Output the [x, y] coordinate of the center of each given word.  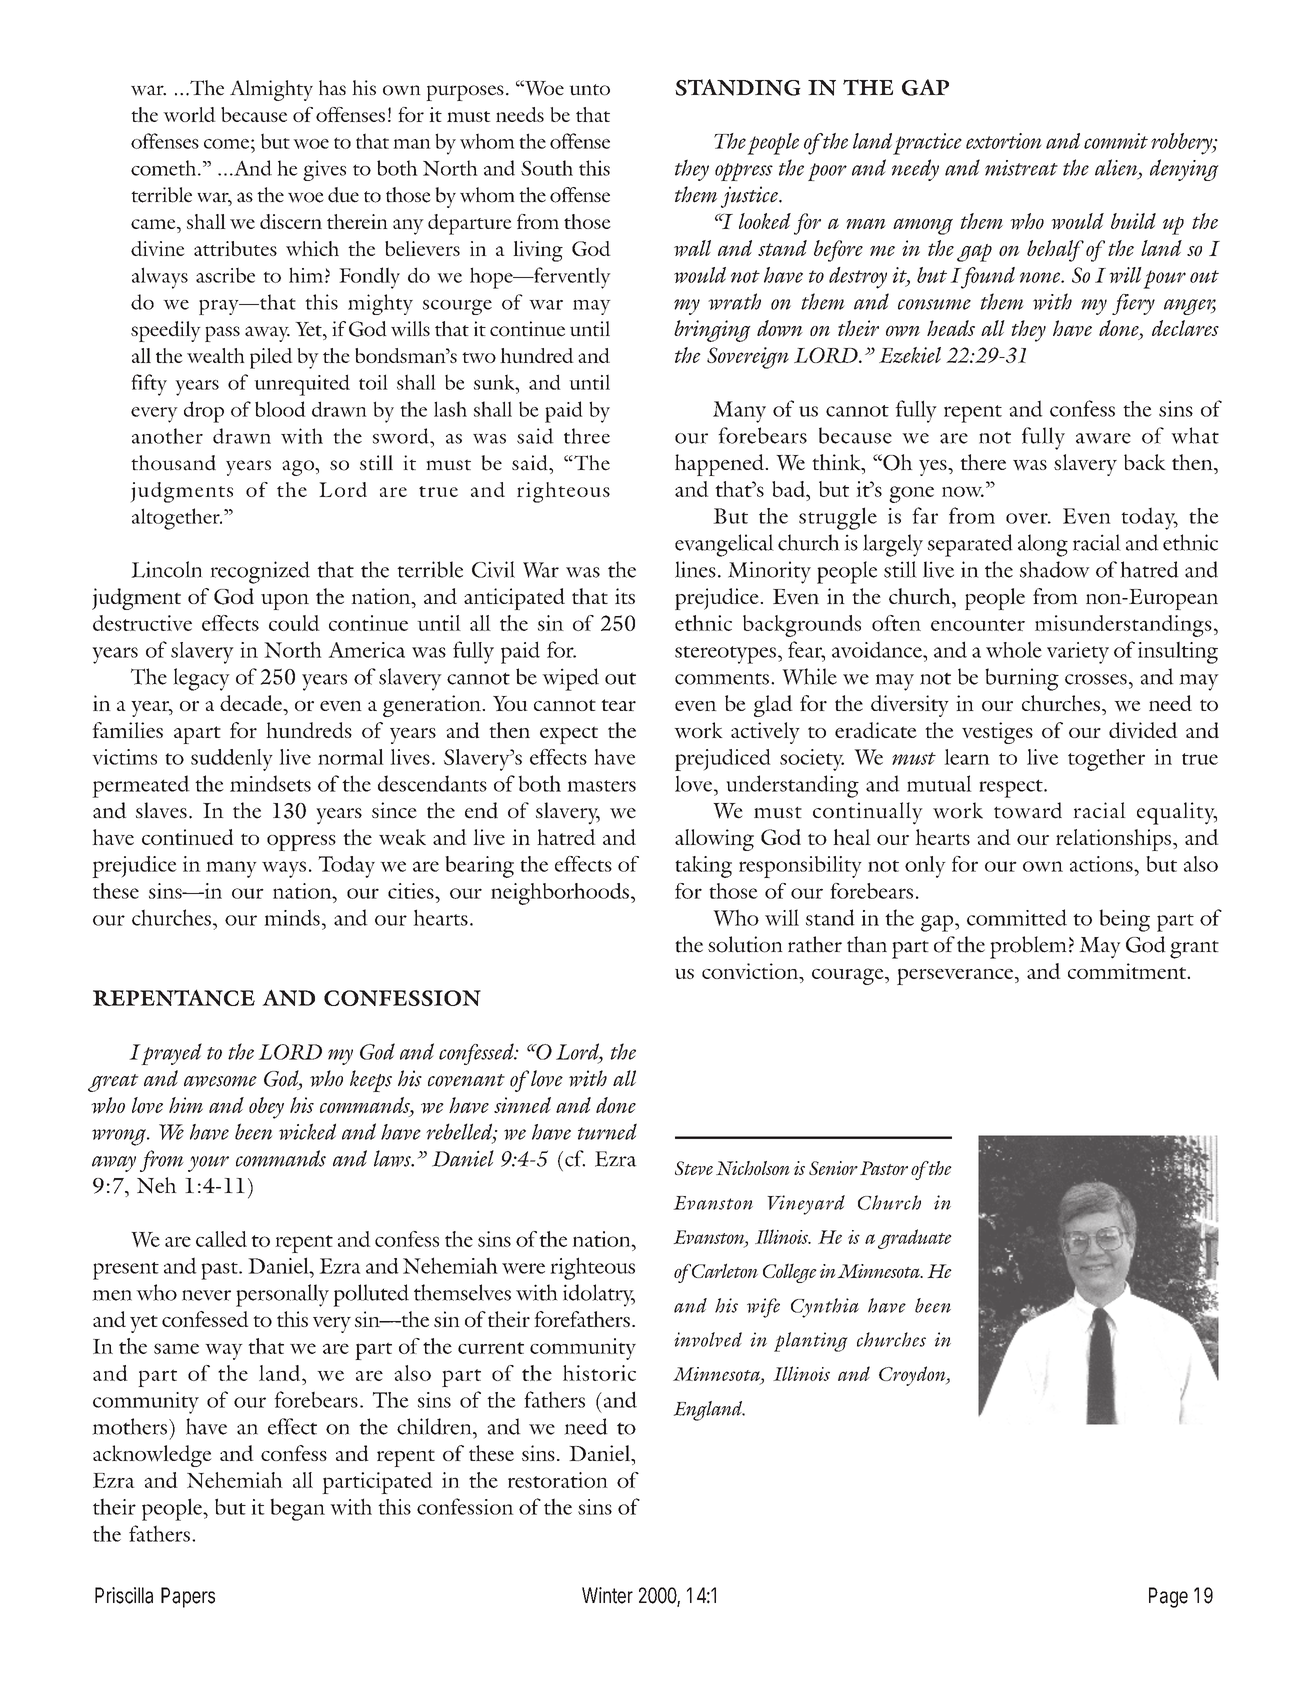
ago [299, 468]
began [297, 1509]
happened [720, 465]
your [208, 1164]
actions [1102, 864]
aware [1103, 438]
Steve [694, 1168]
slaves [161, 810]
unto [589, 90]
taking [703, 867]
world [189, 114]
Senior [833, 1168]
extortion [1004, 141]
